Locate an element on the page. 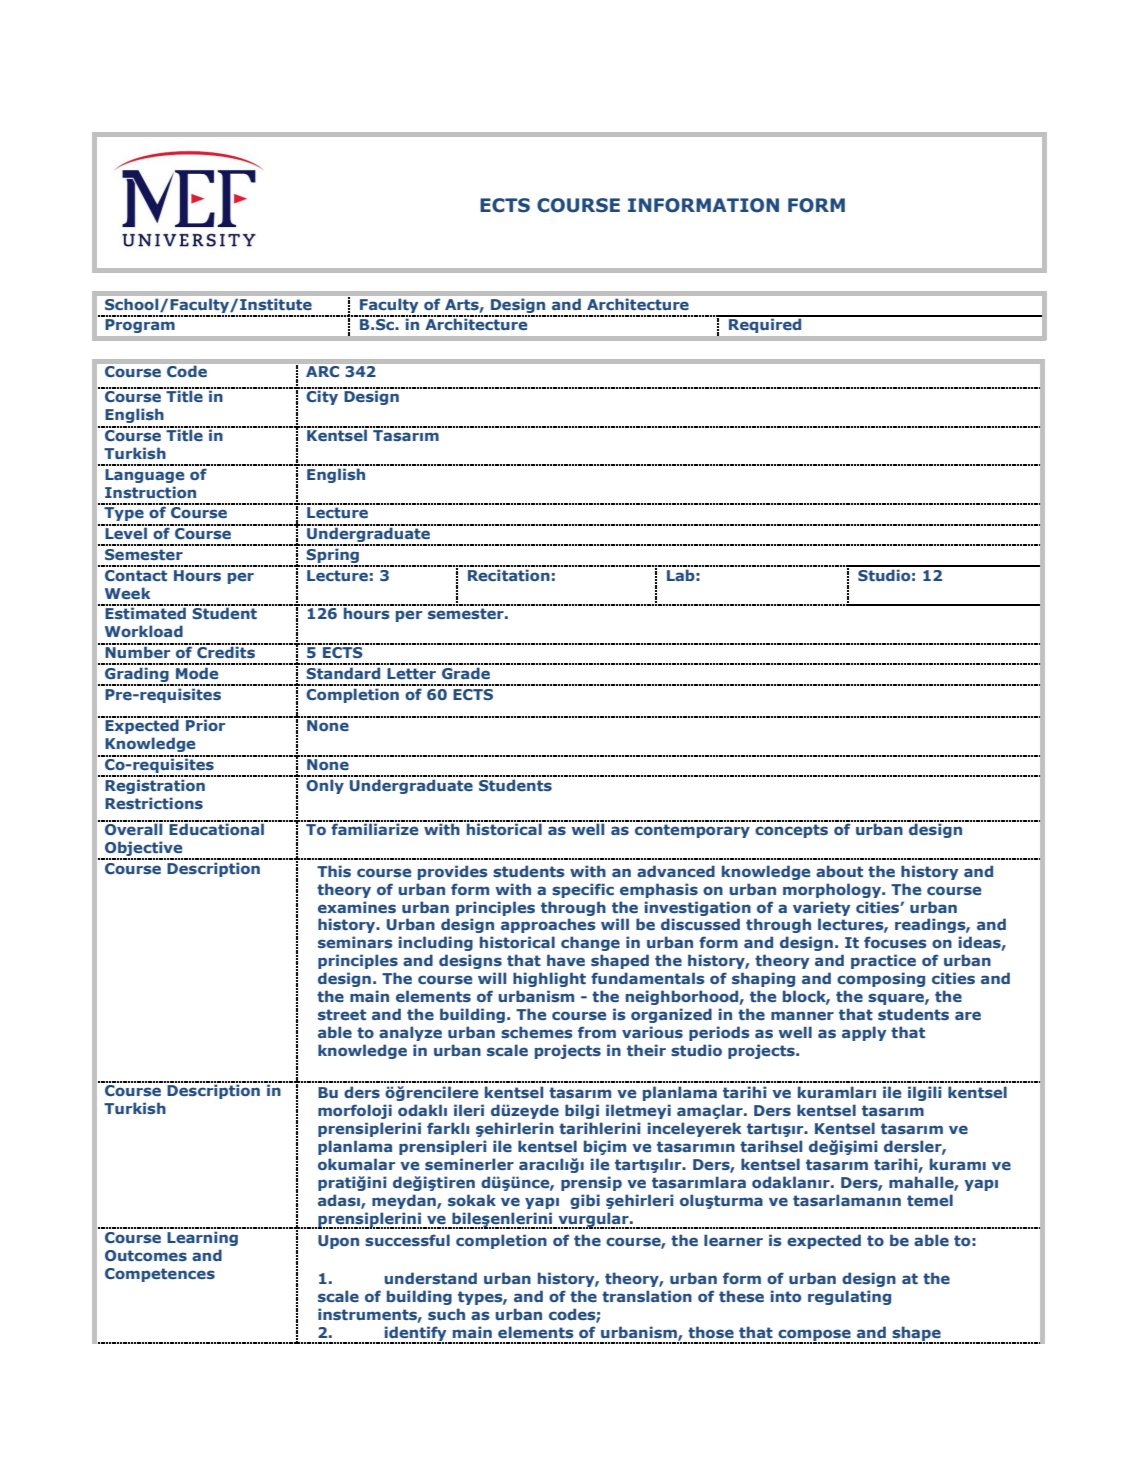  manner is located at coordinates (802, 1015).
